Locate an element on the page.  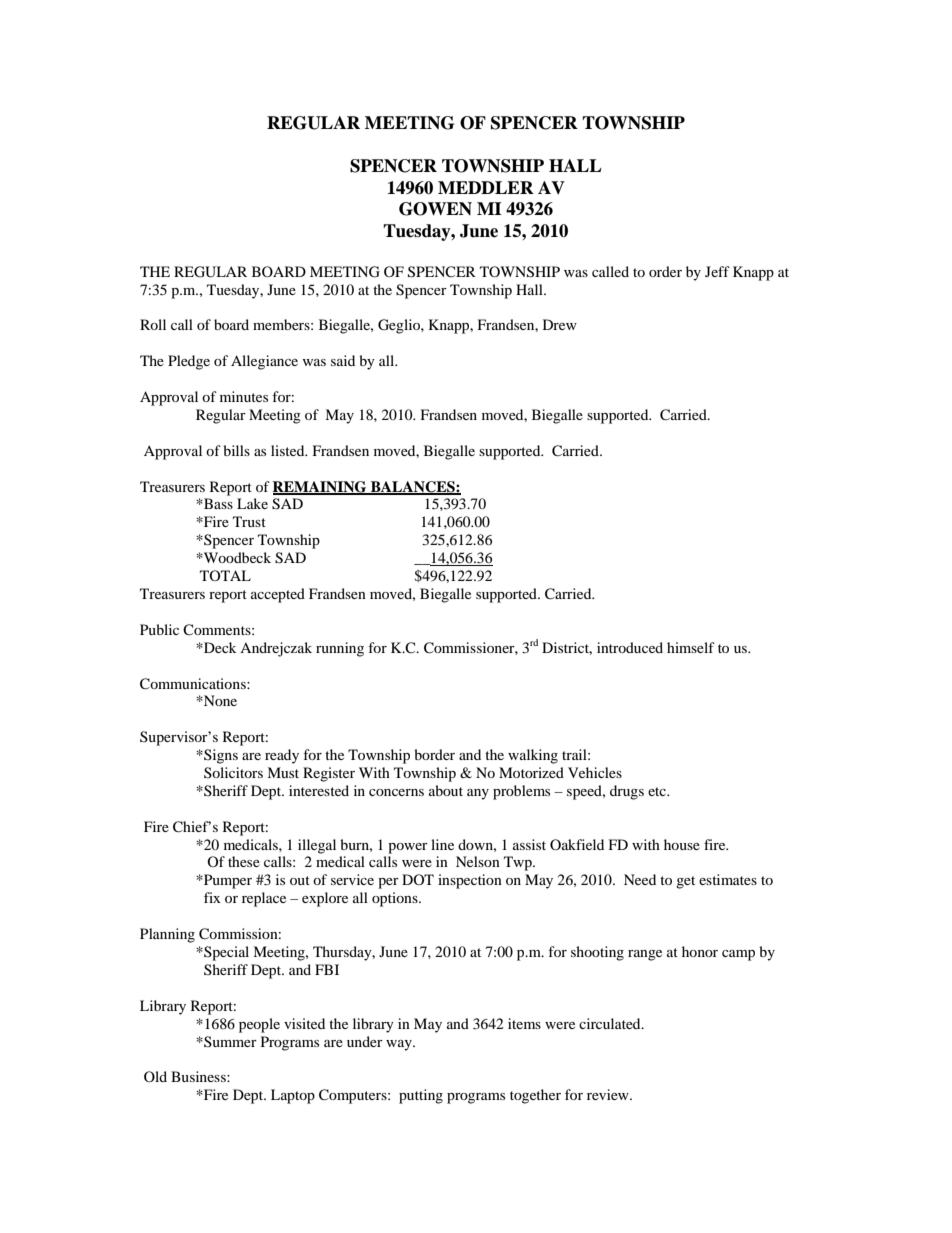
running is located at coordinates (340, 649).
